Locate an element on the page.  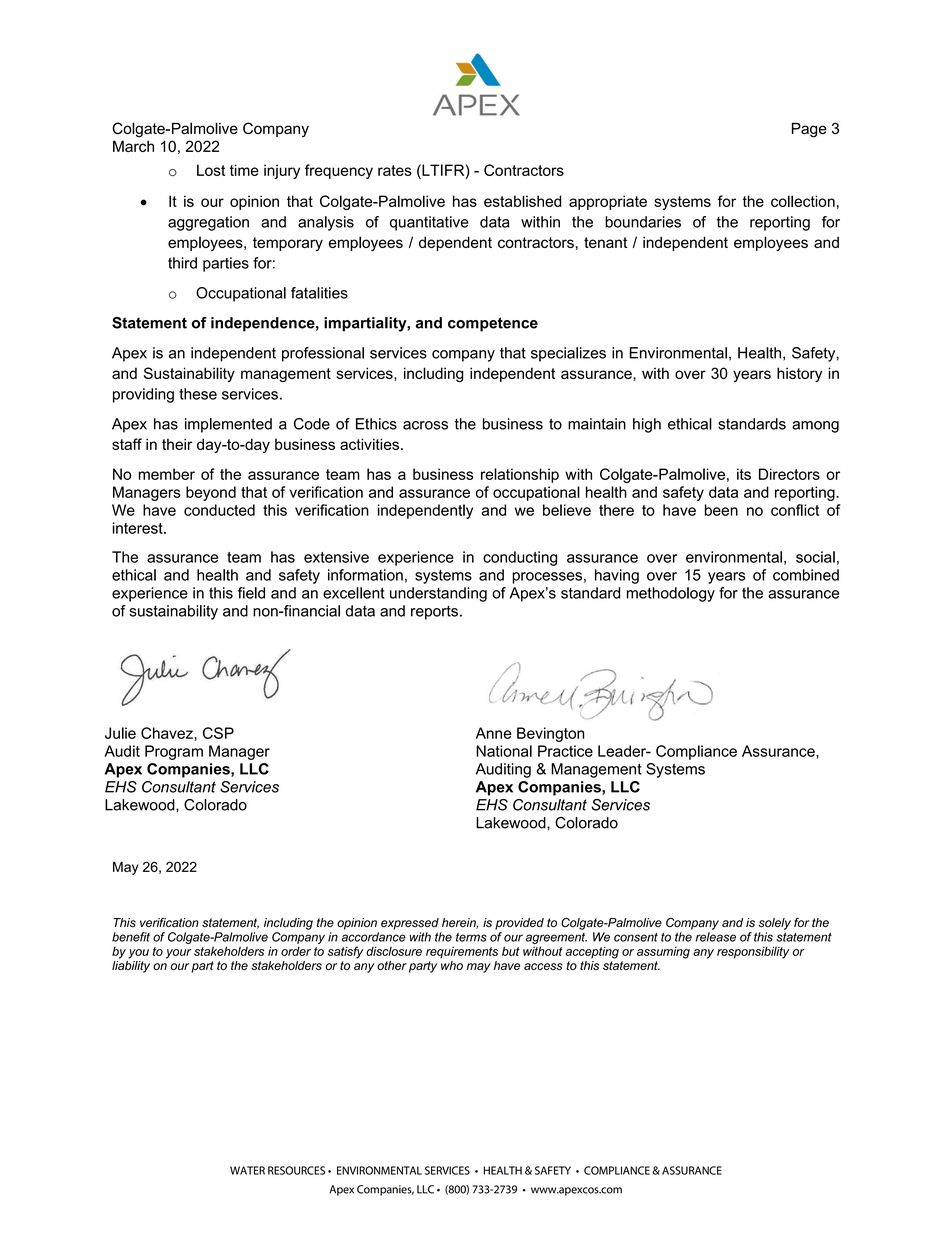
Program is located at coordinates (174, 752).
